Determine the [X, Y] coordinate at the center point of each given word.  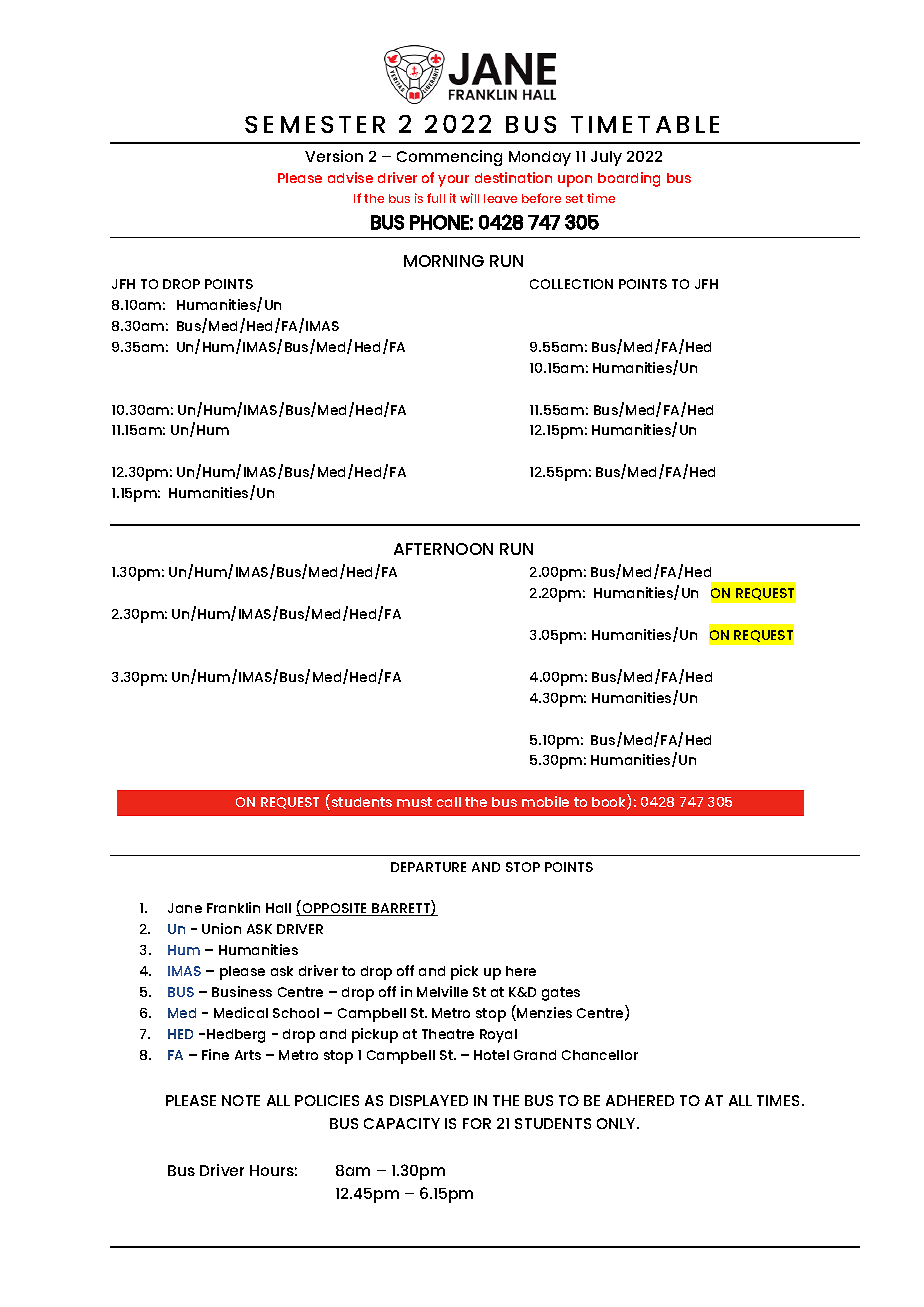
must [414, 802]
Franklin [233, 907]
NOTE [241, 1100]
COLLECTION [571, 284]
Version [334, 156]
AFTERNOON [443, 549]
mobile [545, 801]
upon [575, 181]
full [436, 198]
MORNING [444, 261]
